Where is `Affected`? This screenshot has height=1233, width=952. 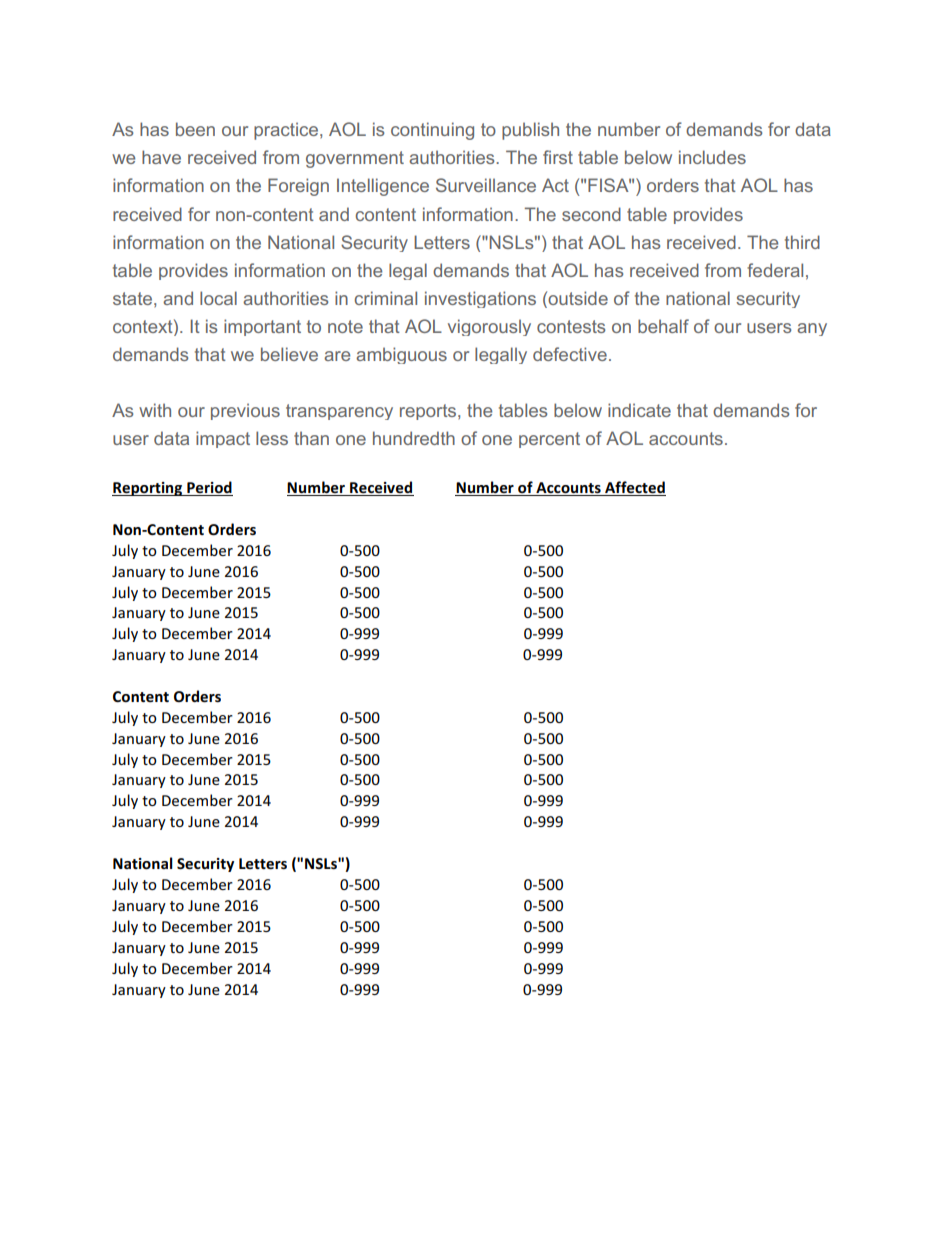
Affected is located at coordinates (634, 488).
